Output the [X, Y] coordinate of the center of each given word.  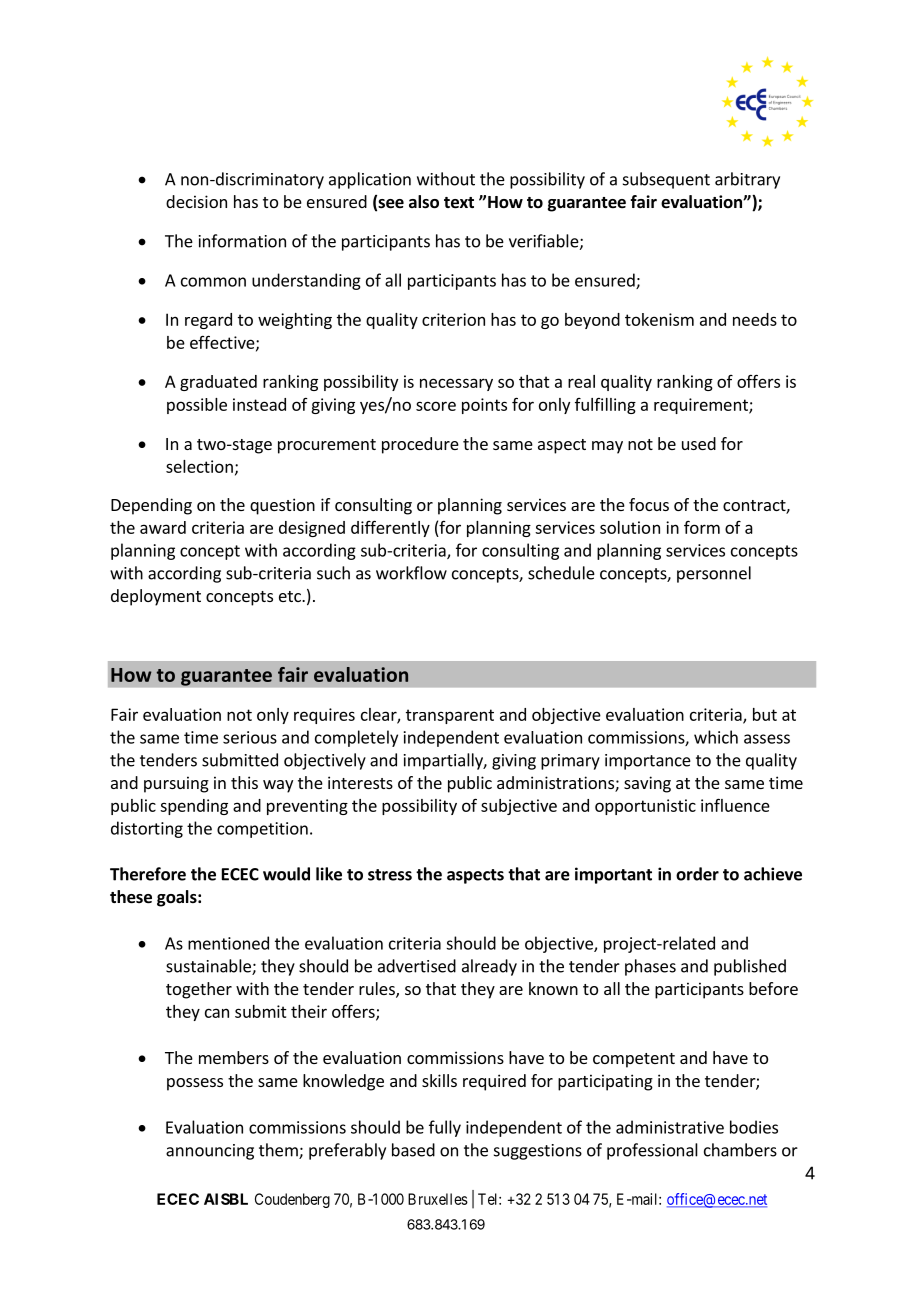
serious [250, 737]
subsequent [666, 180]
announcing [210, 1152]
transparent [450, 716]
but [765, 714]
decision [196, 201]
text [459, 203]
